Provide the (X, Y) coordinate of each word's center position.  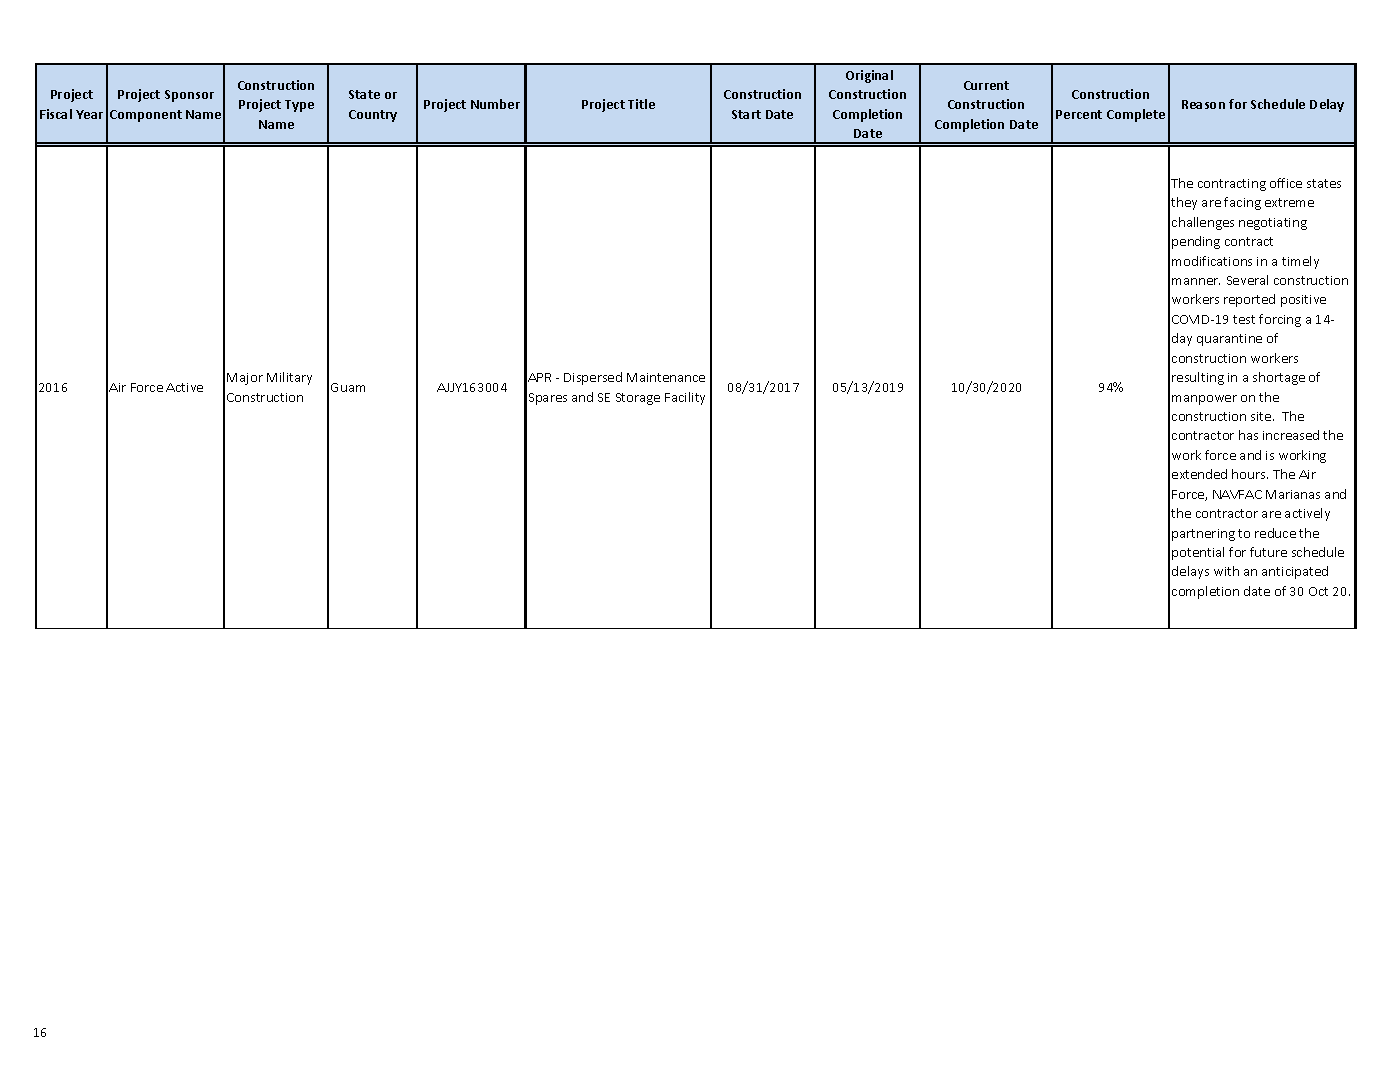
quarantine (1229, 340)
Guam (348, 387)
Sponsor (189, 96)
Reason (1203, 104)
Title (641, 104)
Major (245, 379)
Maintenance (666, 377)
